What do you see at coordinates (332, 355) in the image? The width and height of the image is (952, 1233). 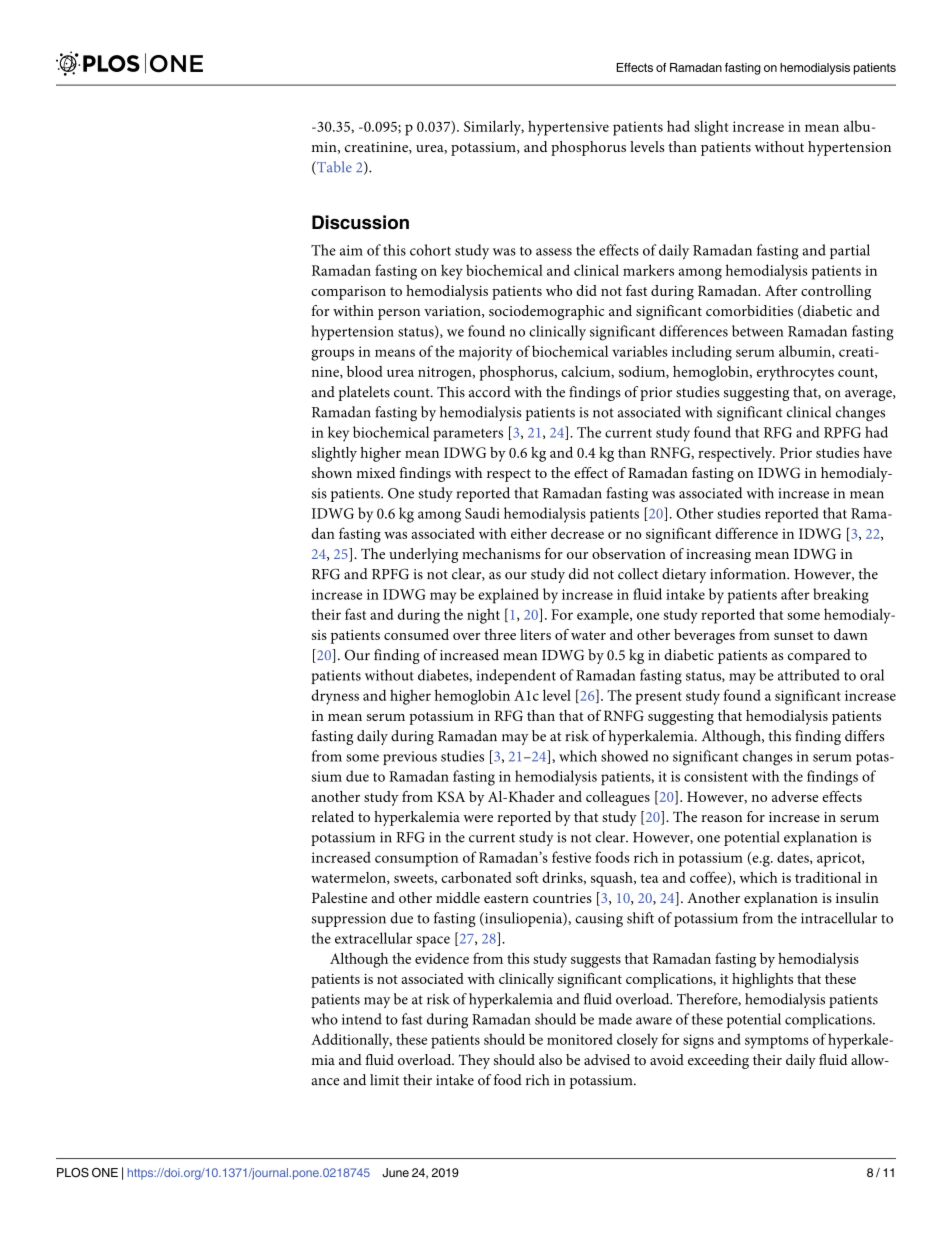 I see `groups` at bounding box center [332, 355].
